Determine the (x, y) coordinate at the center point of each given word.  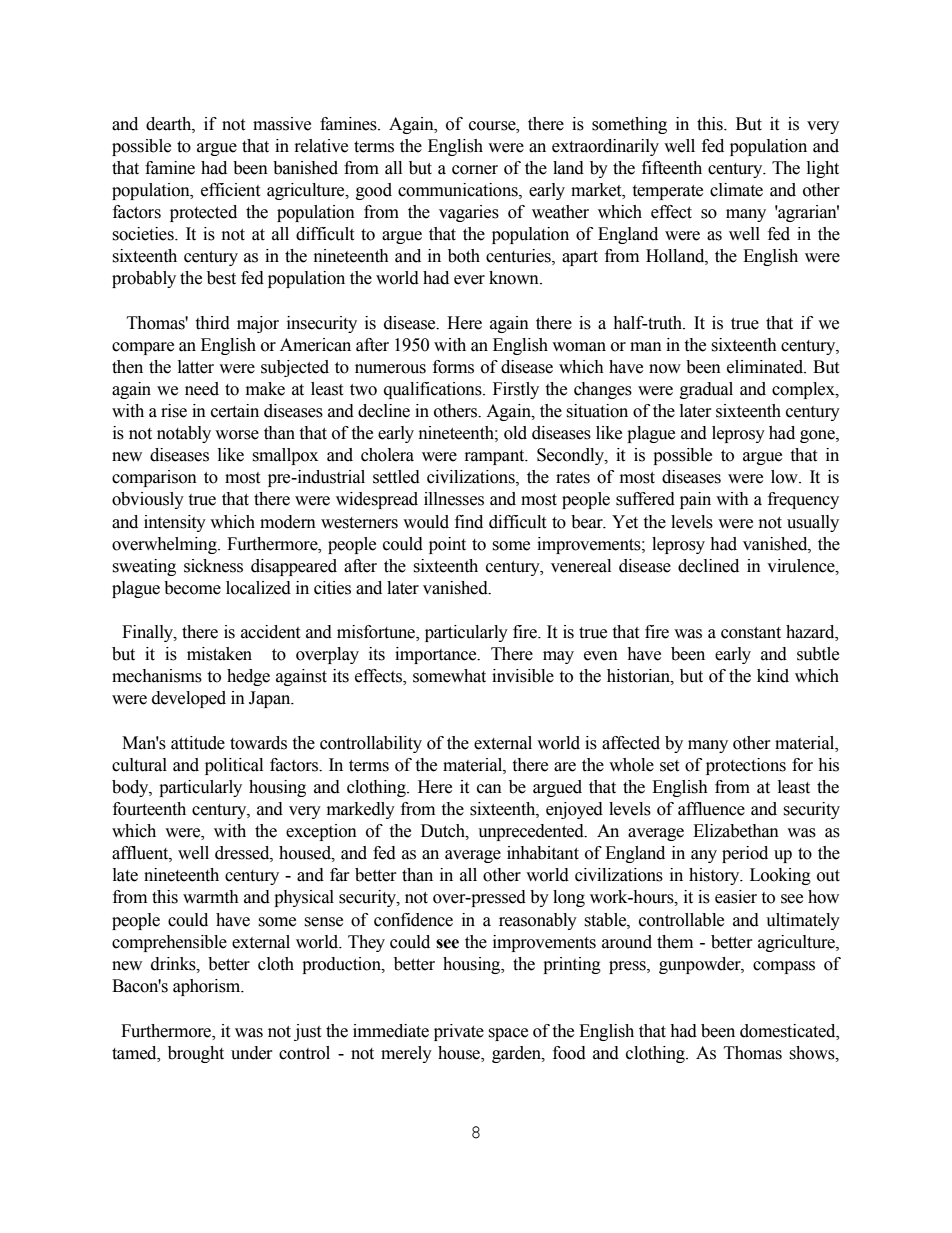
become (192, 588)
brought (196, 1054)
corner (475, 170)
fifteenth (672, 168)
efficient (230, 190)
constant (751, 633)
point (447, 545)
